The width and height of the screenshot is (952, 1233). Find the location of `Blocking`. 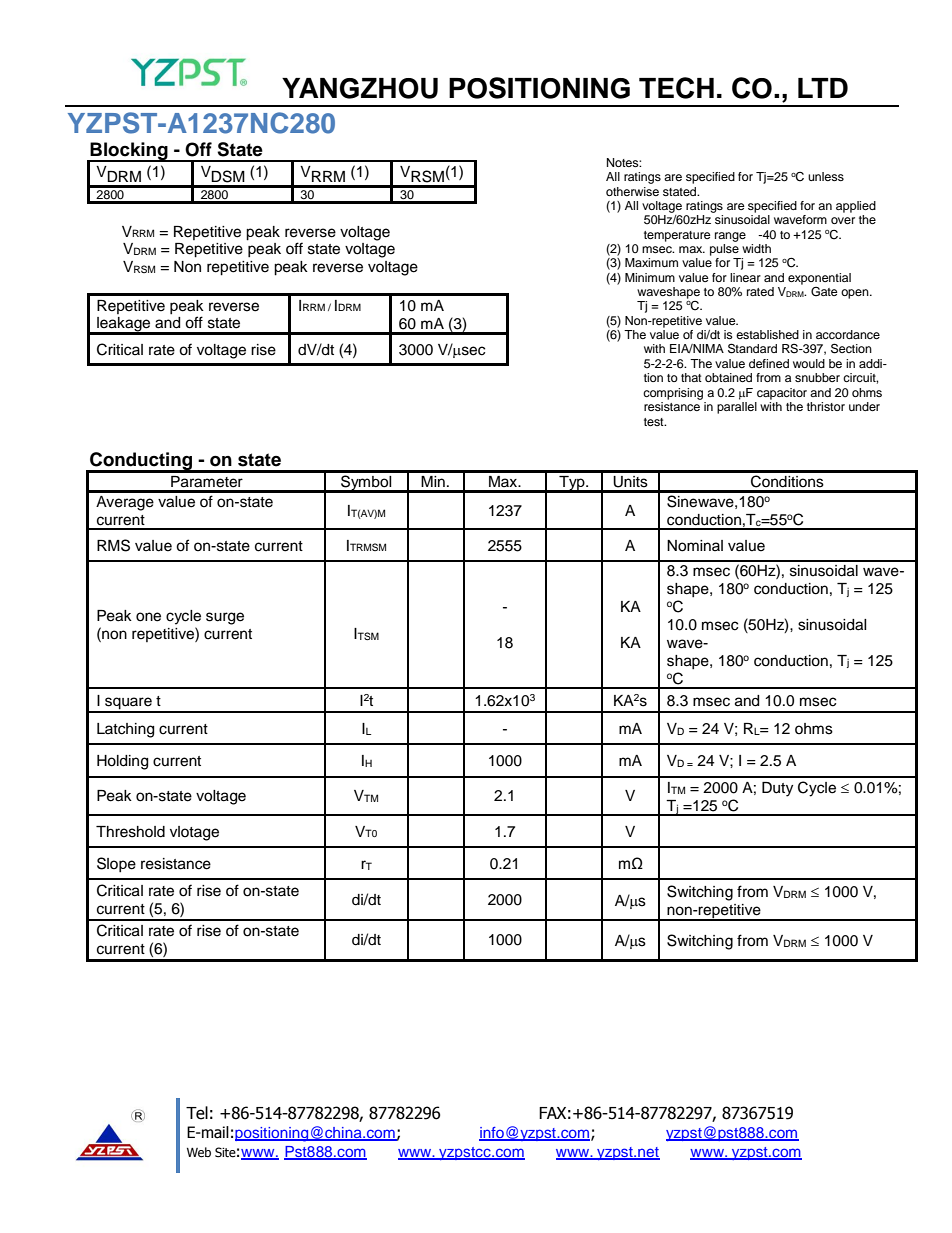

Blocking is located at coordinates (129, 152).
